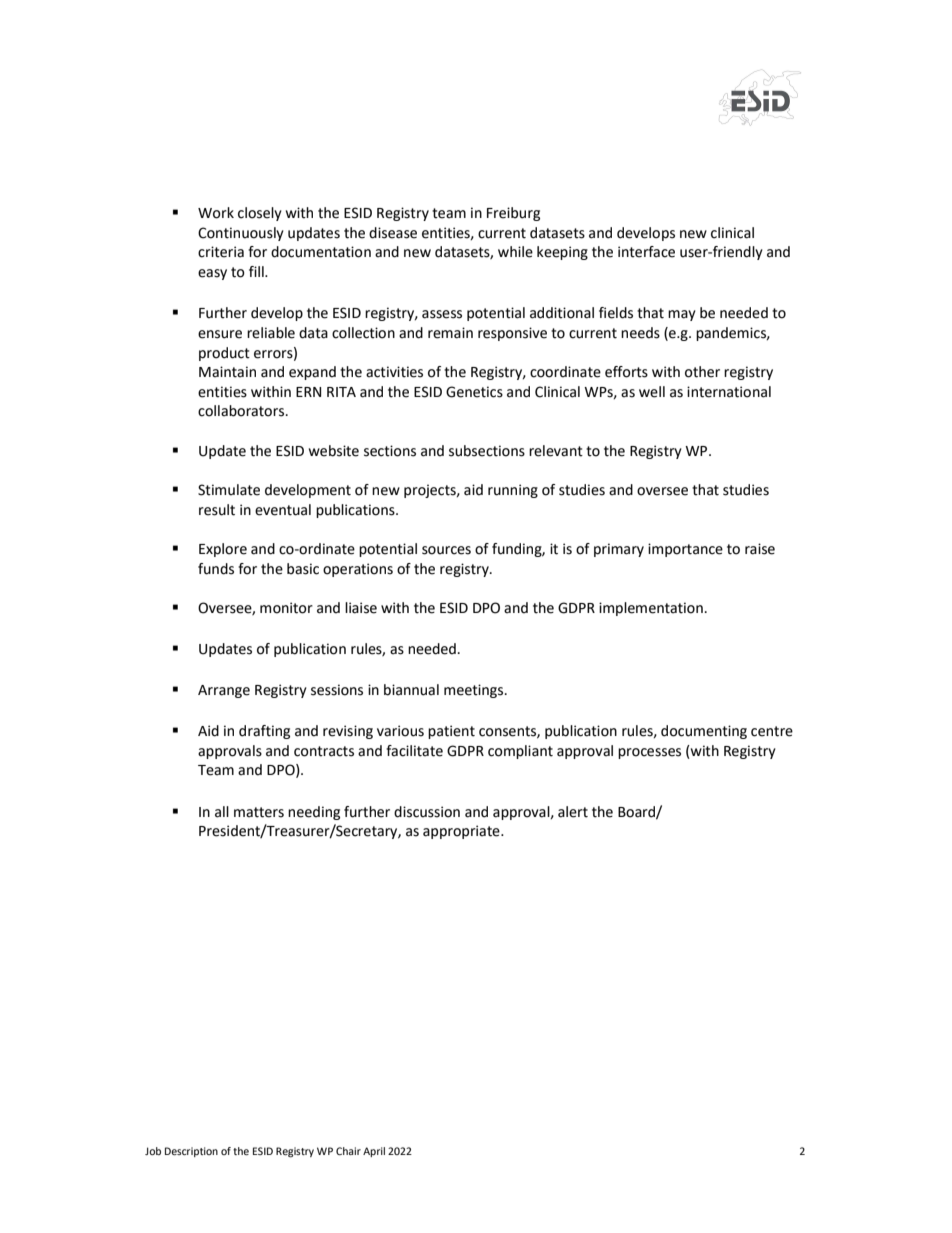 Image resolution: width=952 pixels, height=1233 pixels. What do you see at coordinates (191, 1152) in the document?
I see `Description` at bounding box center [191, 1152].
